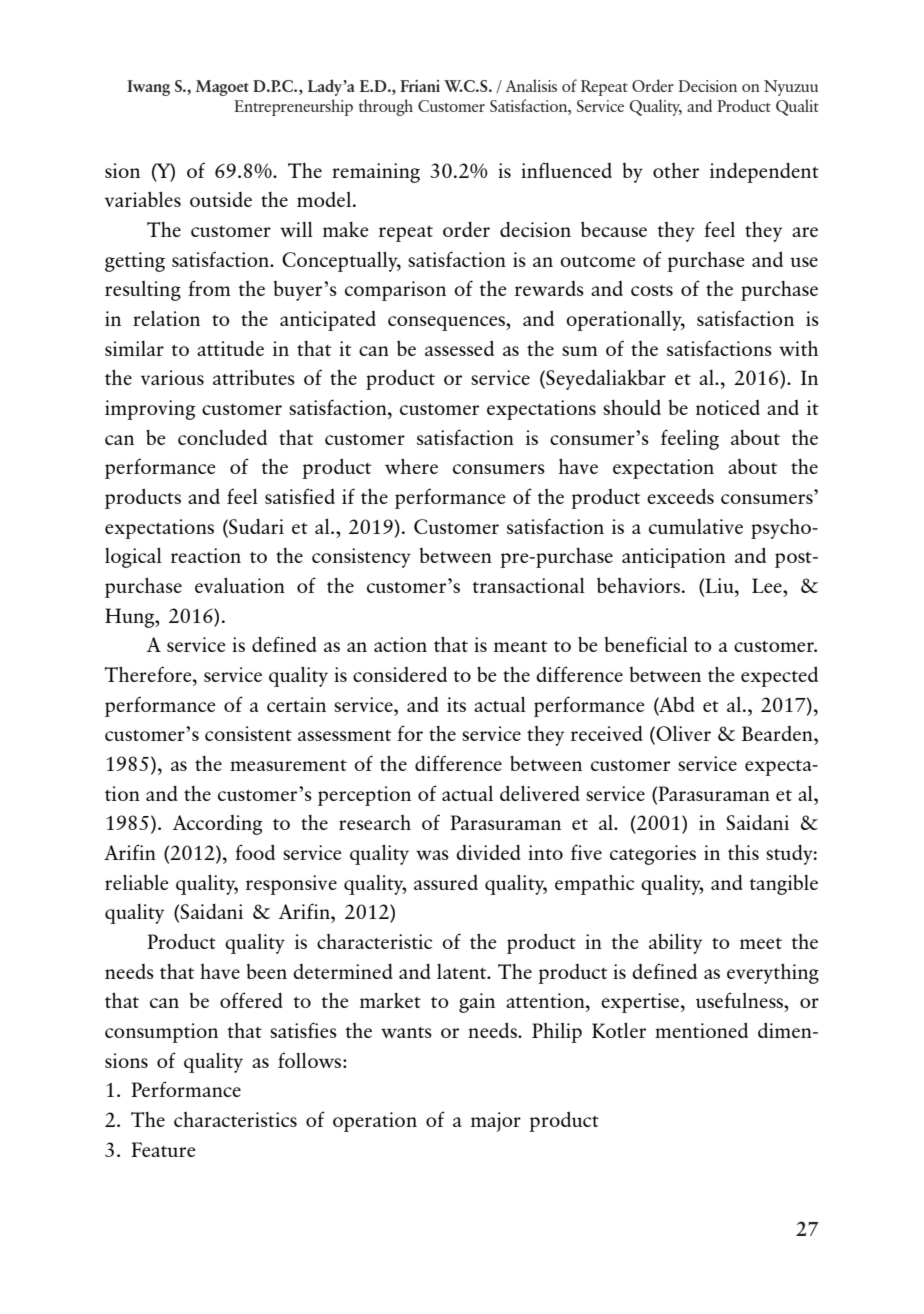 The image size is (924, 1314). I want to click on major, so click(496, 1122).
